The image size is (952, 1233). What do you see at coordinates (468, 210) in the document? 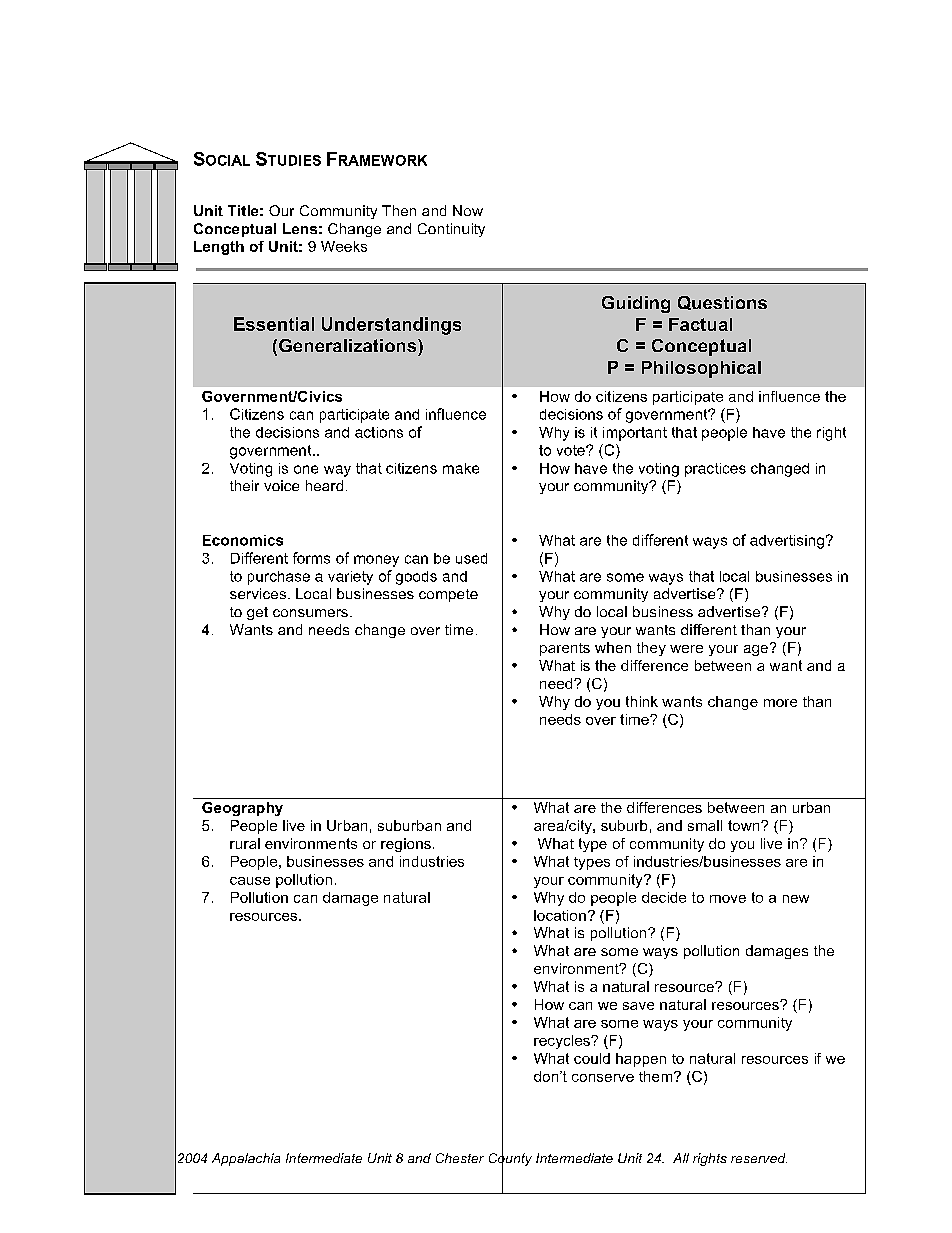
I see `Now` at bounding box center [468, 210].
